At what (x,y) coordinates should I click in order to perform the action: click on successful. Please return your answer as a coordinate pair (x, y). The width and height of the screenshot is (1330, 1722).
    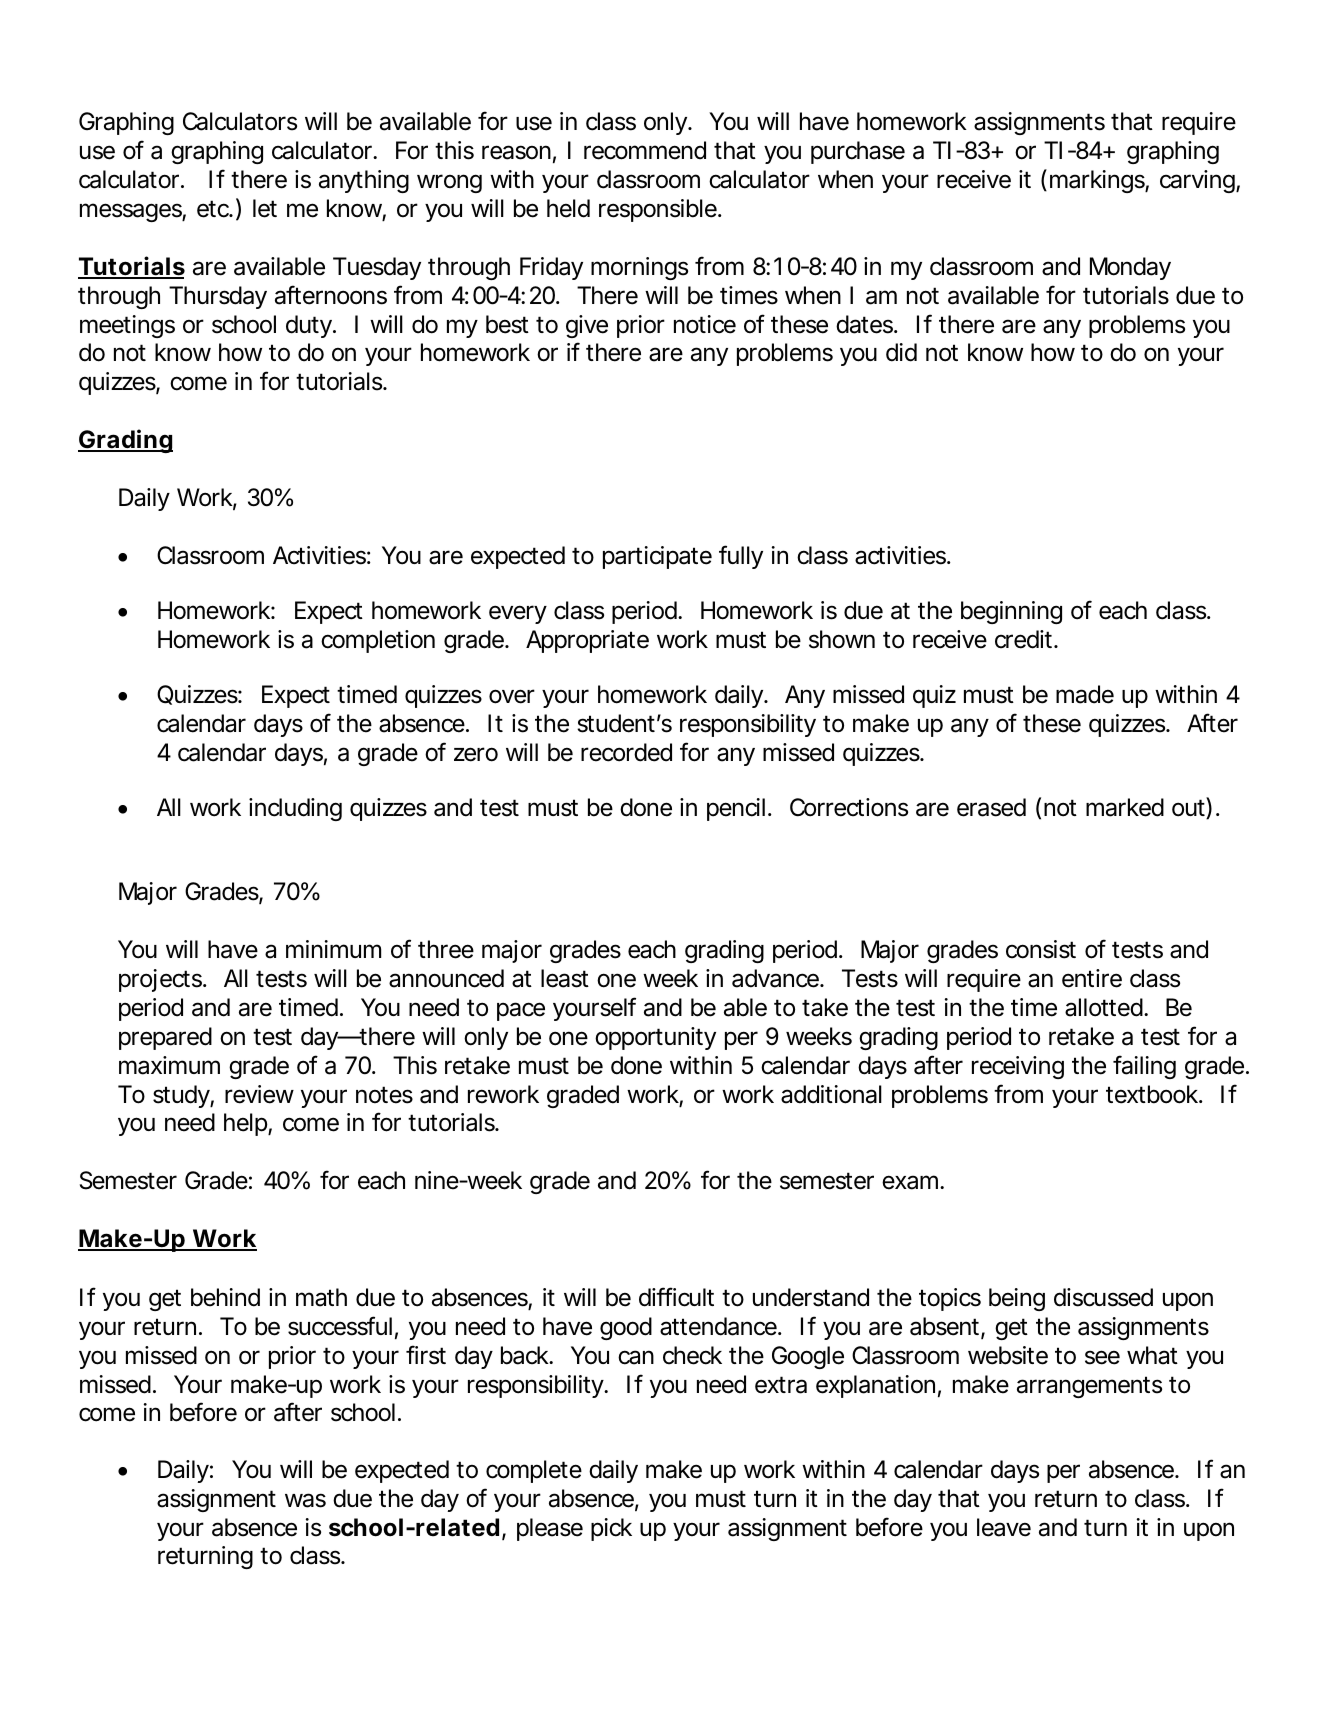
    Looking at the image, I should click on (340, 1326).
